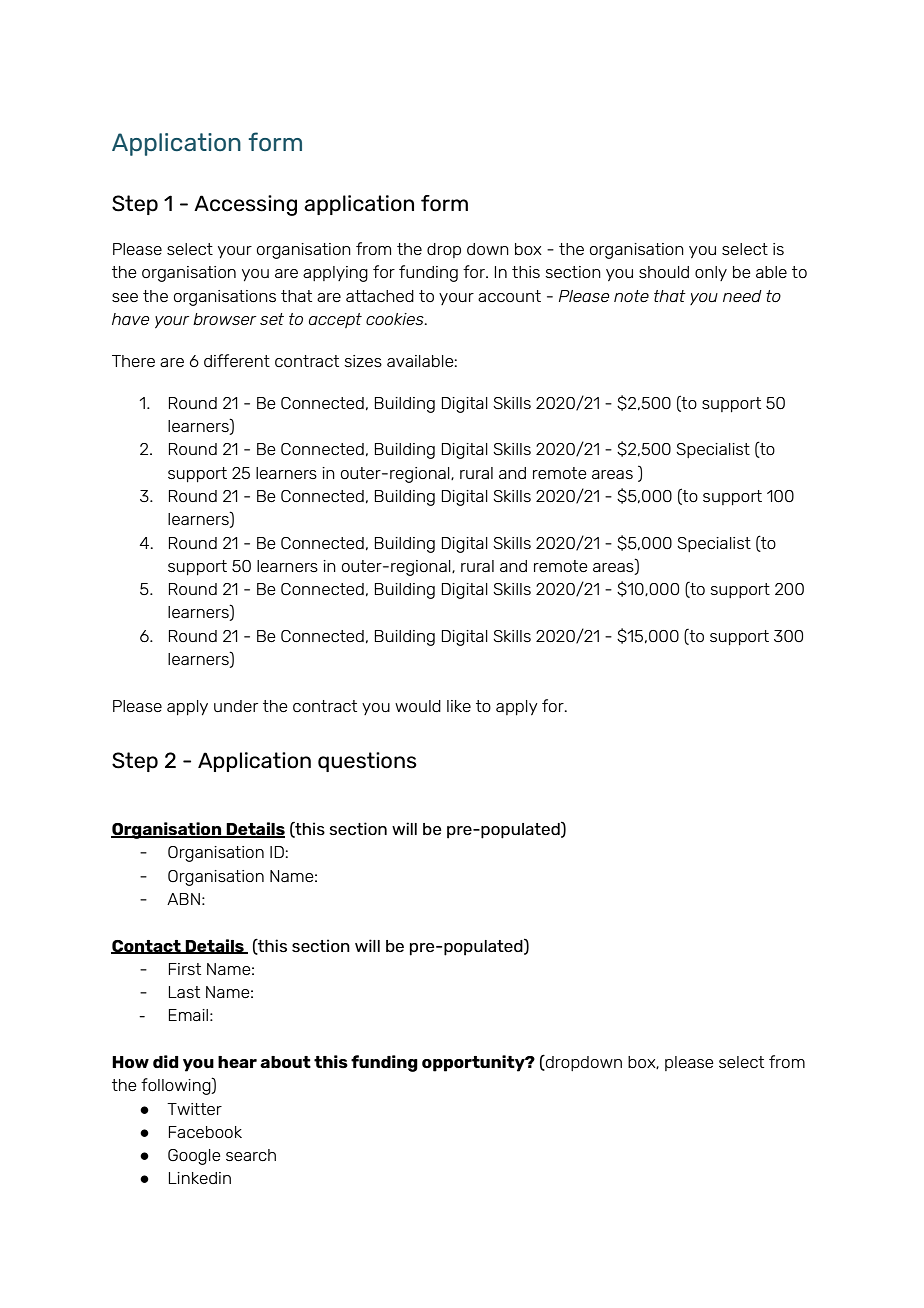 The height and width of the document is (1308, 924). I want to click on note, so click(631, 296).
